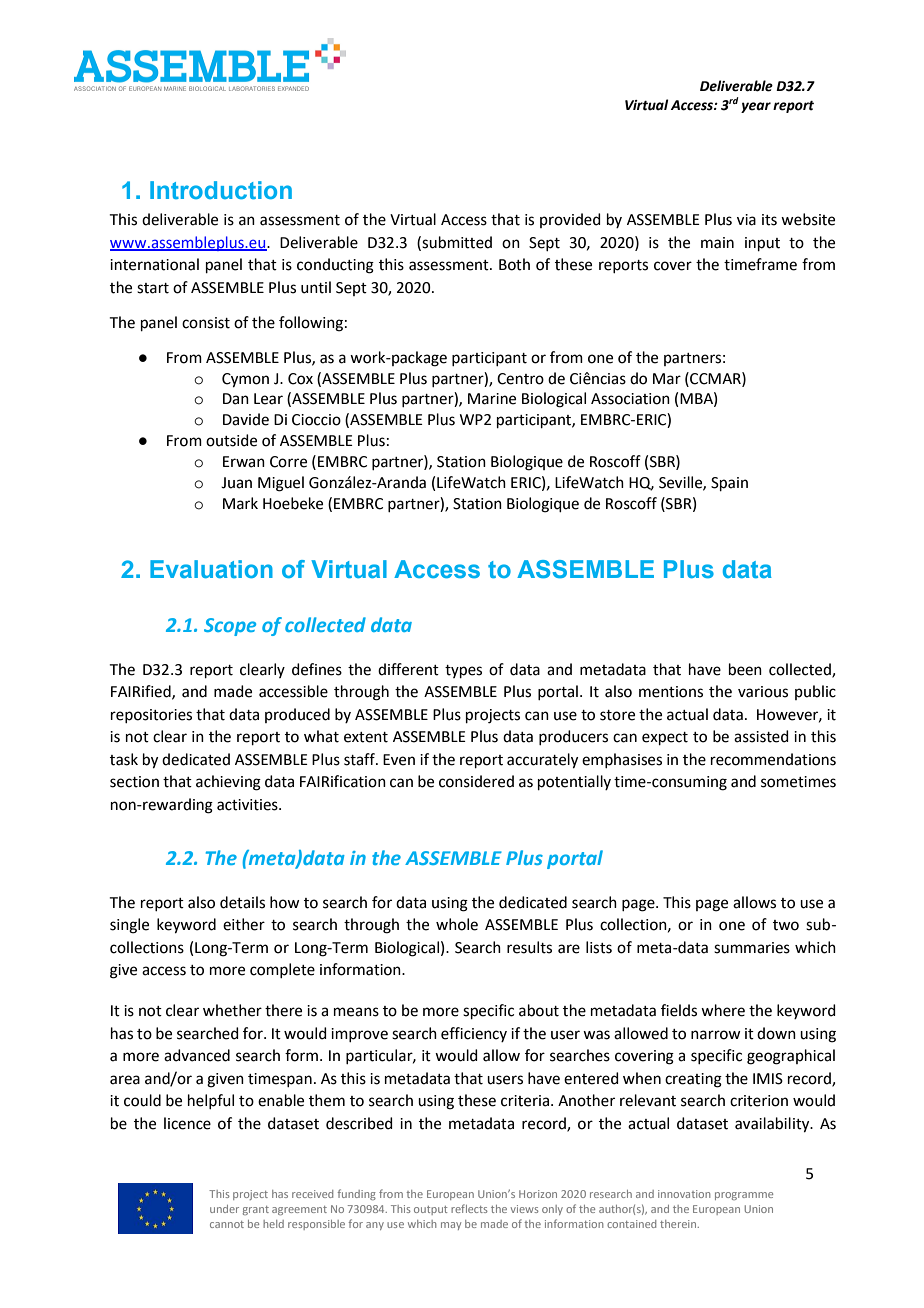  I want to click on under, so click(224, 1209).
